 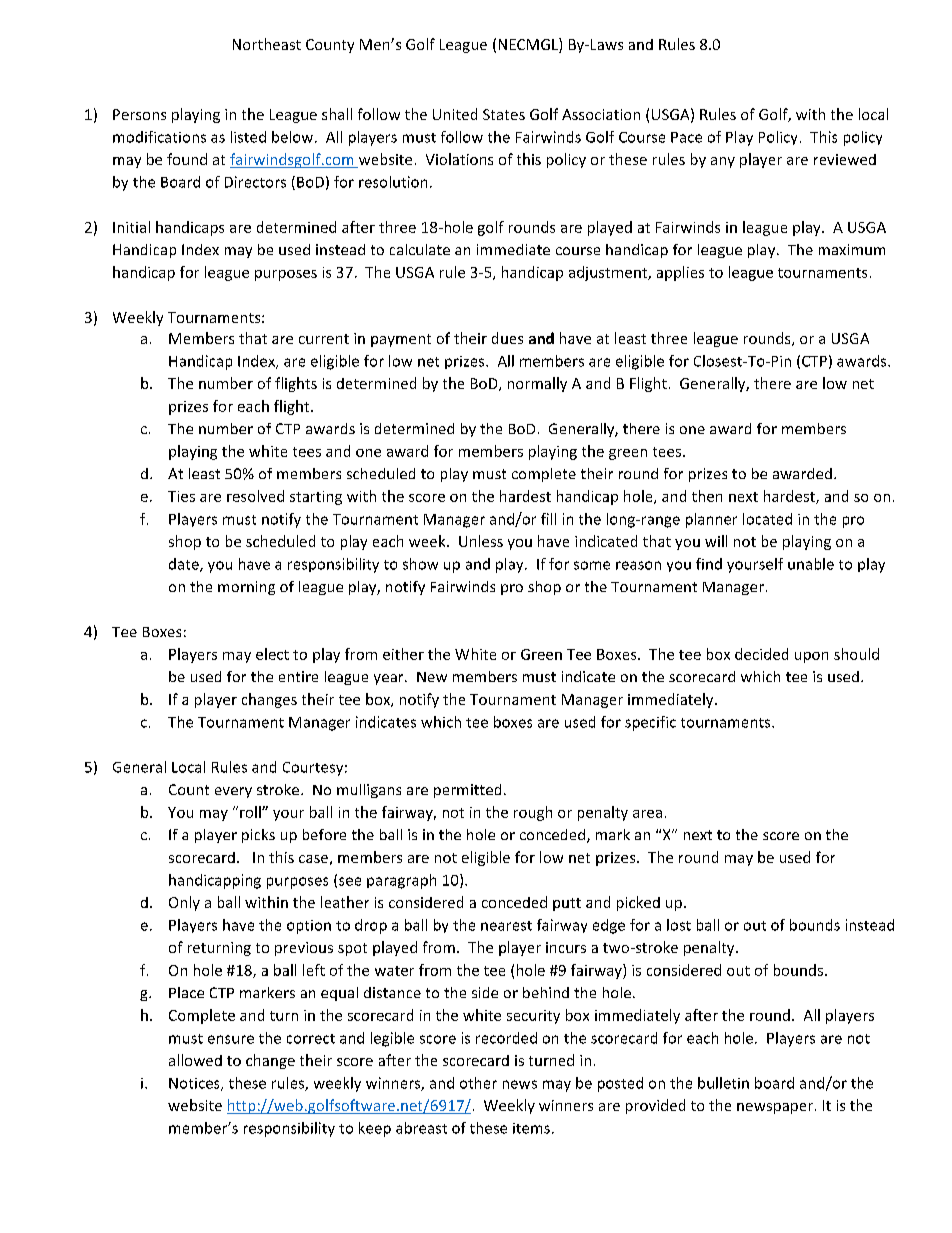 I want to click on morning, so click(x=246, y=588).
